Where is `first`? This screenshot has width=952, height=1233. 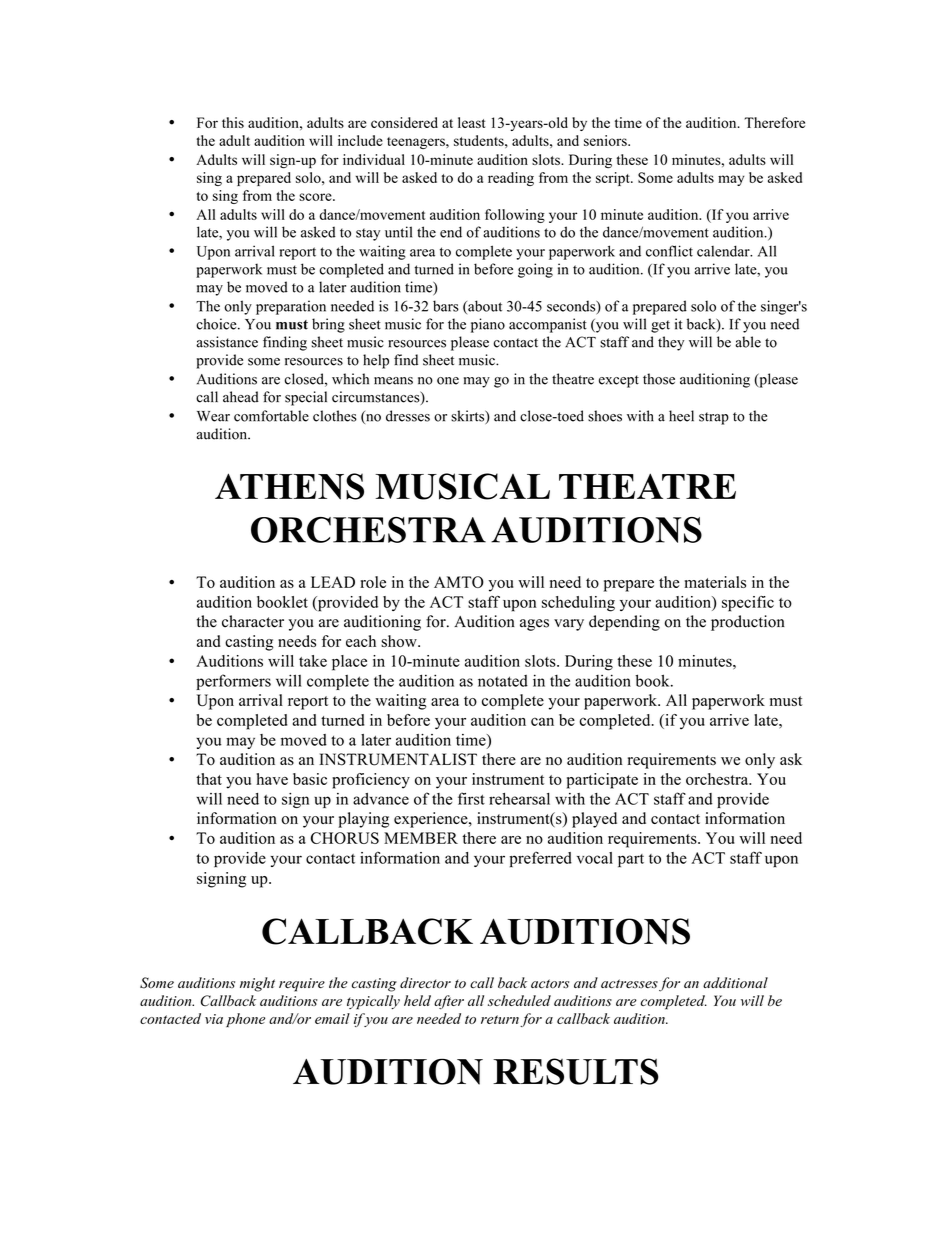 first is located at coordinates (471, 798).
